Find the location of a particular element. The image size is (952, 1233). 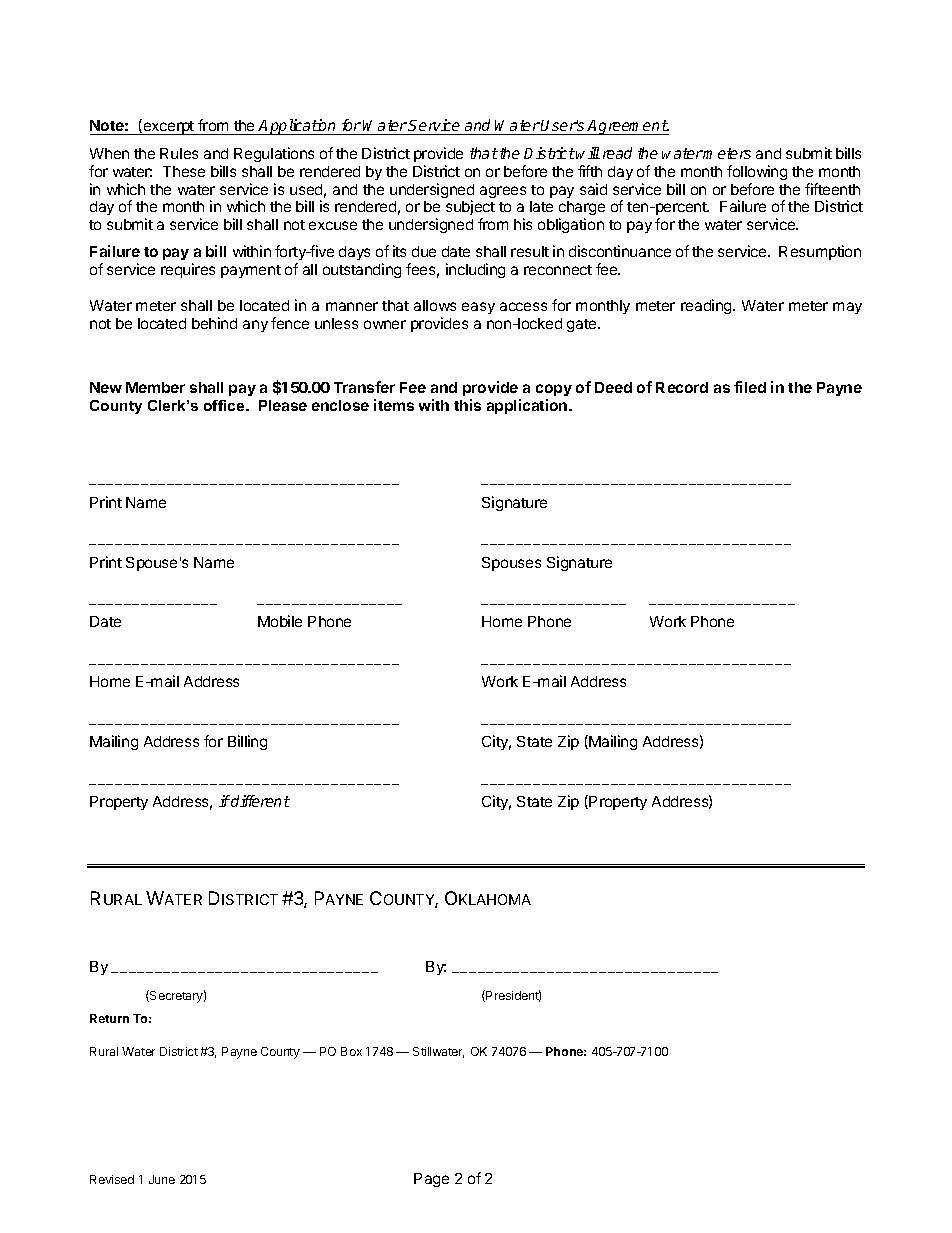

filed is located at coordinates (750, 387).
